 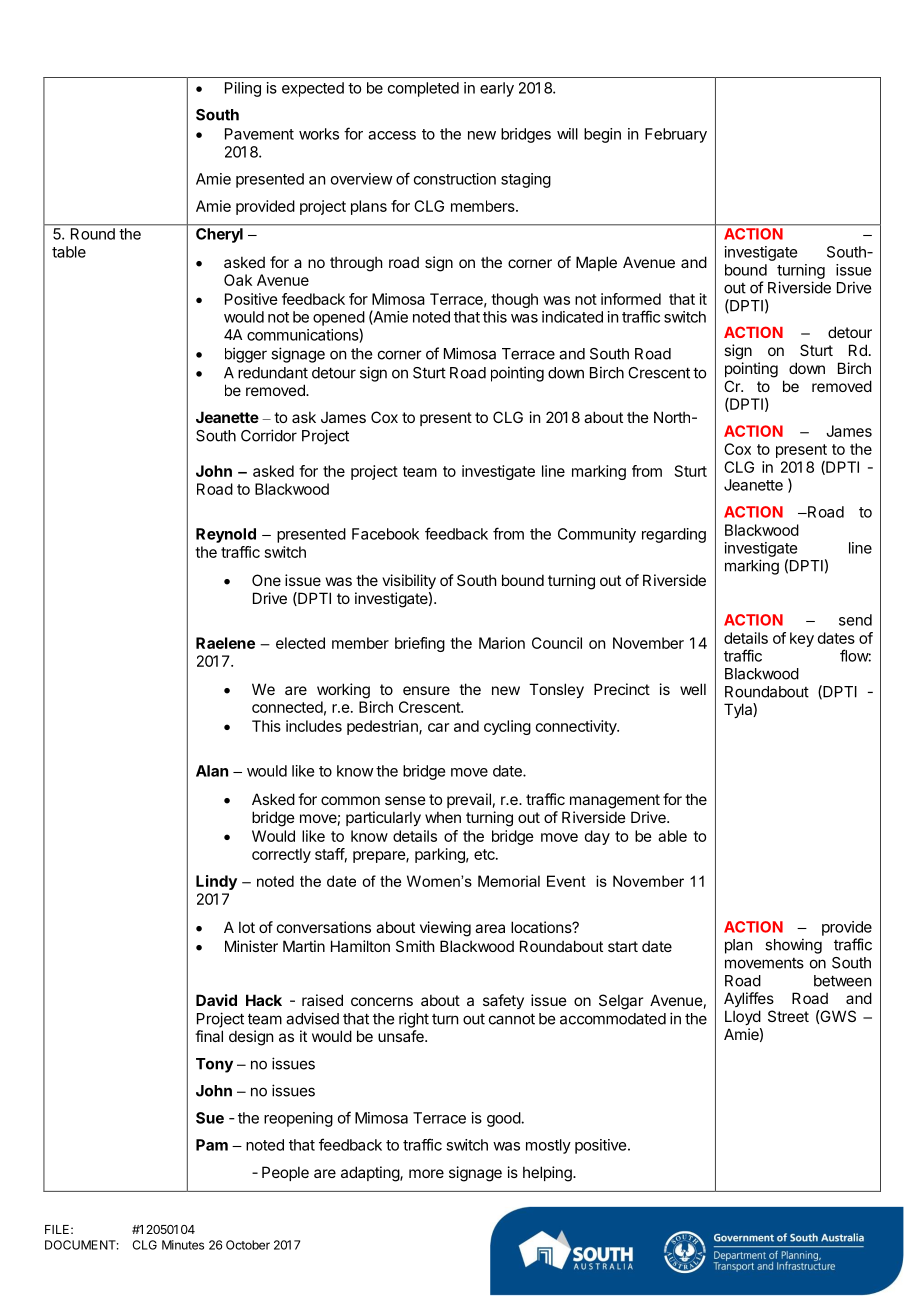 I want to click on helping, so click(x=548, y=1174).
